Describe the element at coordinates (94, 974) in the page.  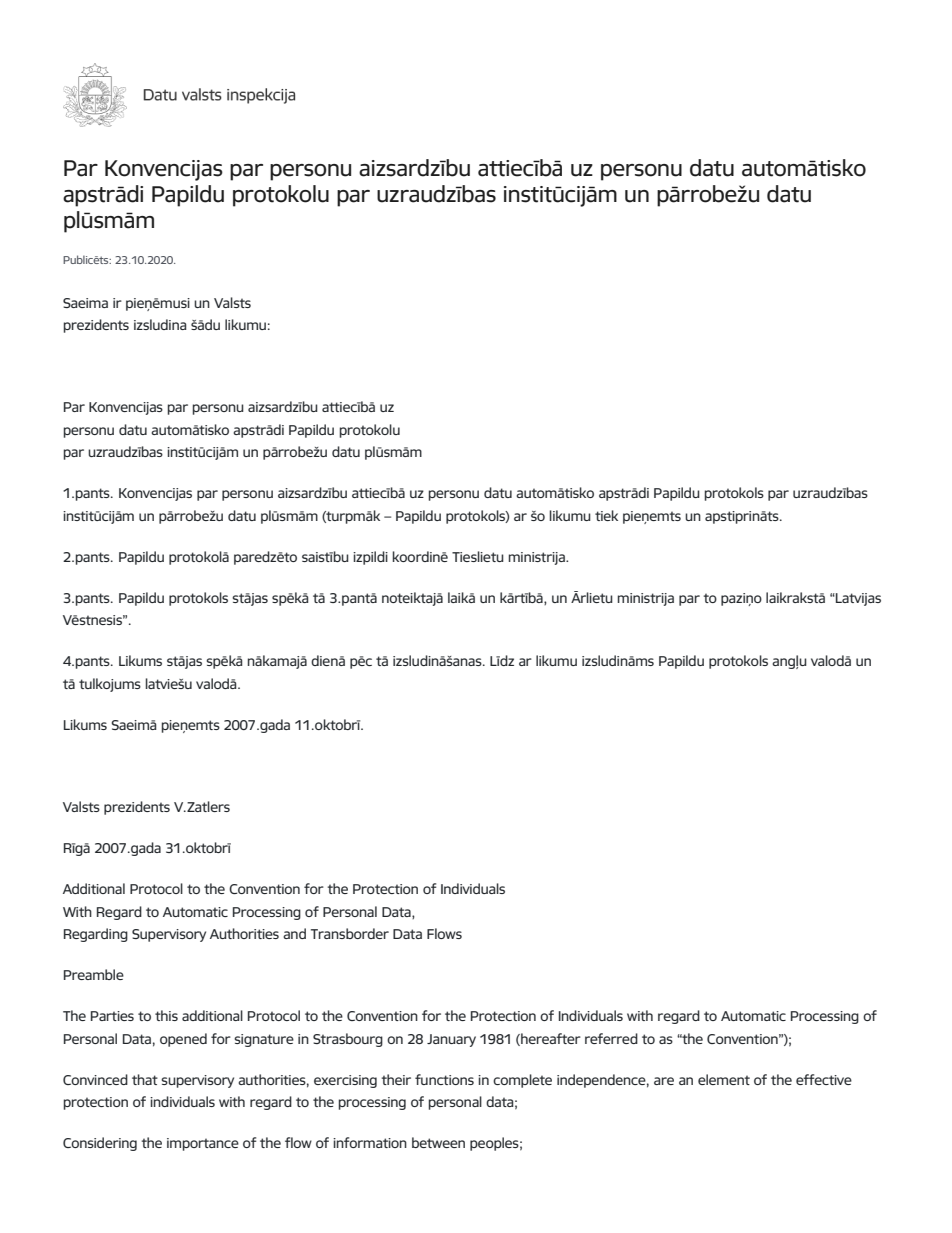
I see `Preamble` at that location.
